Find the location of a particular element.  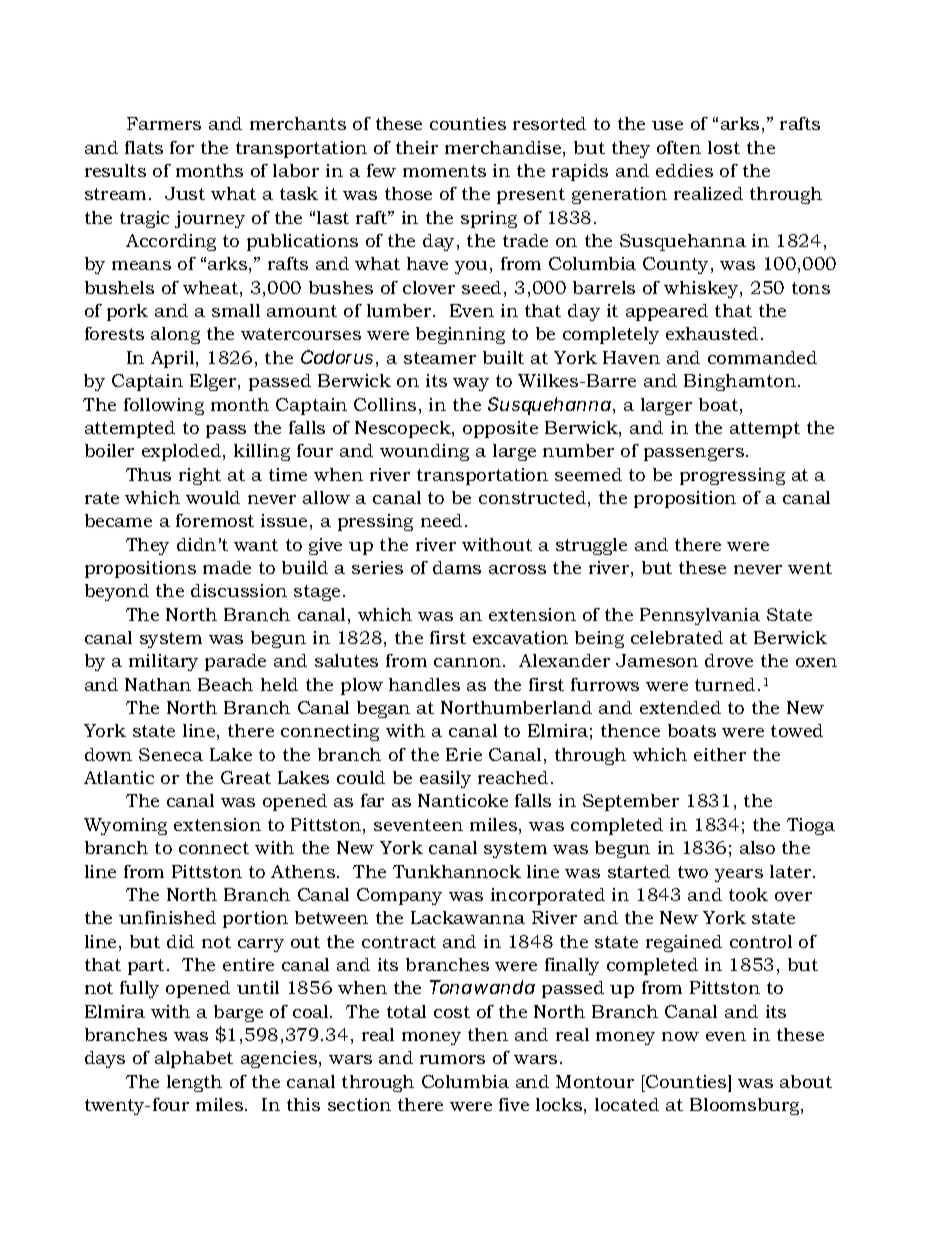

Company is located at coordinates (399, 896).
